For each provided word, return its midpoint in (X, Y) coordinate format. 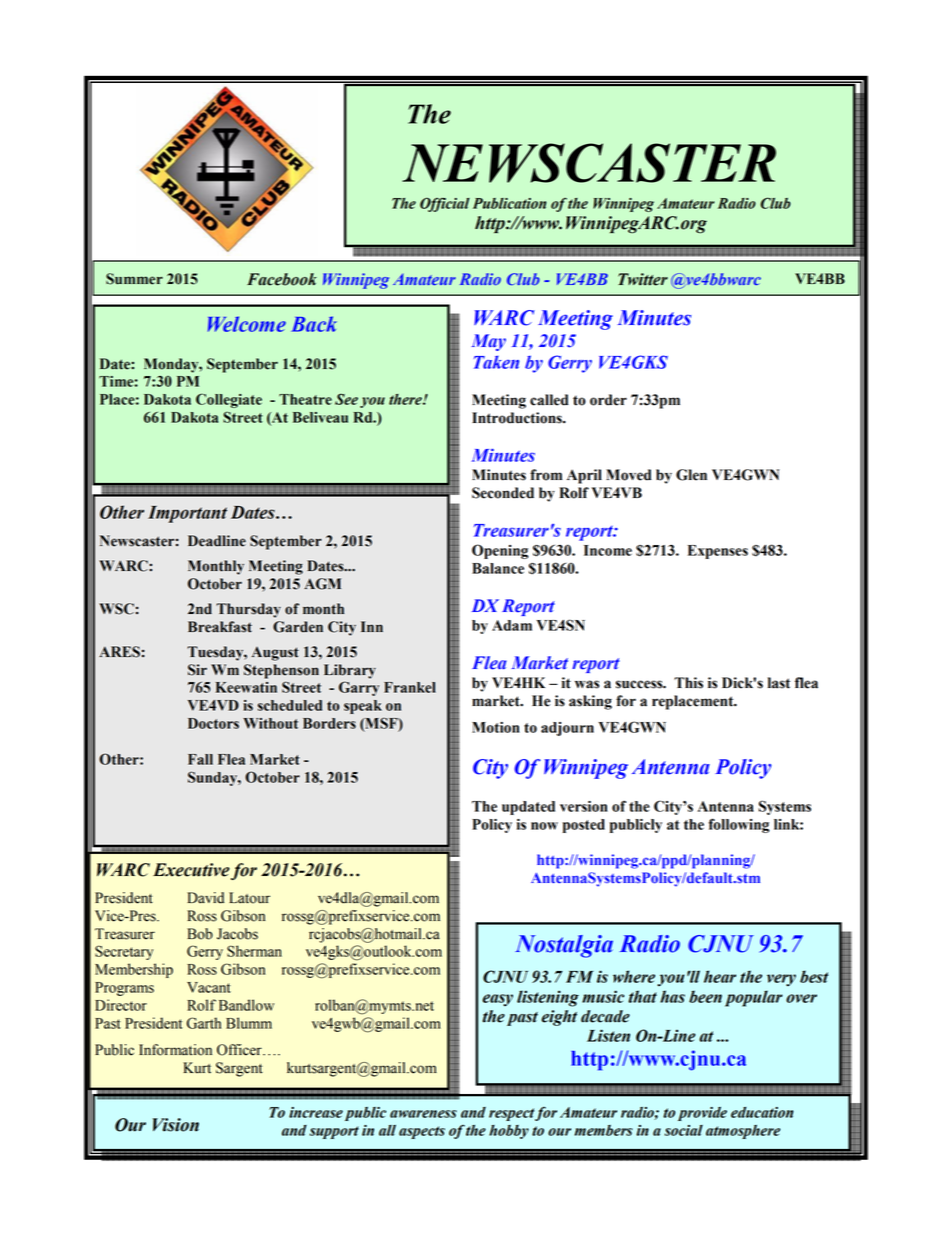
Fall (200, 759)
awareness (423, 1114)
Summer (134, 279)
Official (445, 204)
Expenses (718, 552)
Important (187, 514)
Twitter (643, 279)
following (739, 825)
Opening (500, 551)
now (544, 826)
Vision (176, 1125)
